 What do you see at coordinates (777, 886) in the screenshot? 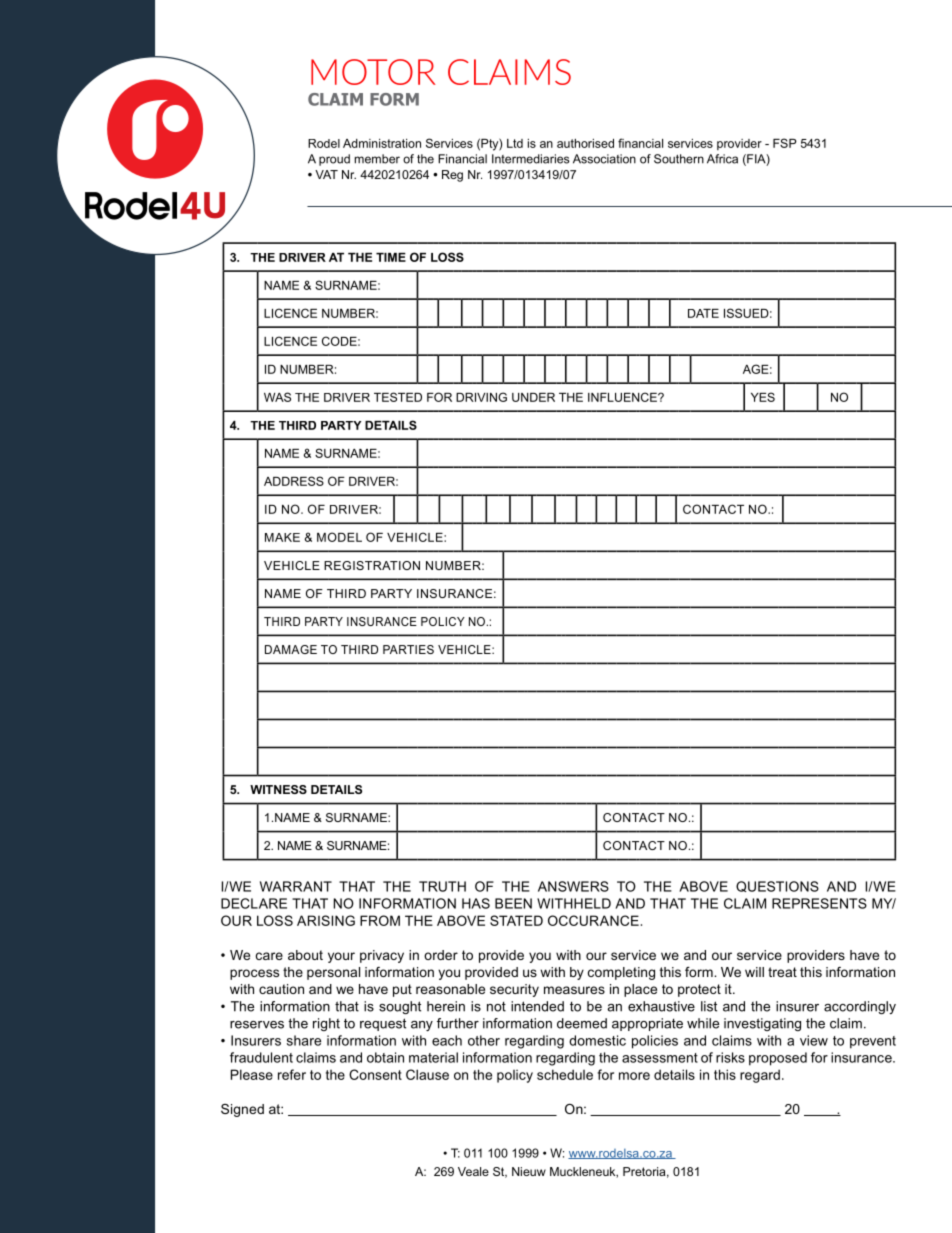
I see `QUESTIONS` at bounding box center [777, 886].
